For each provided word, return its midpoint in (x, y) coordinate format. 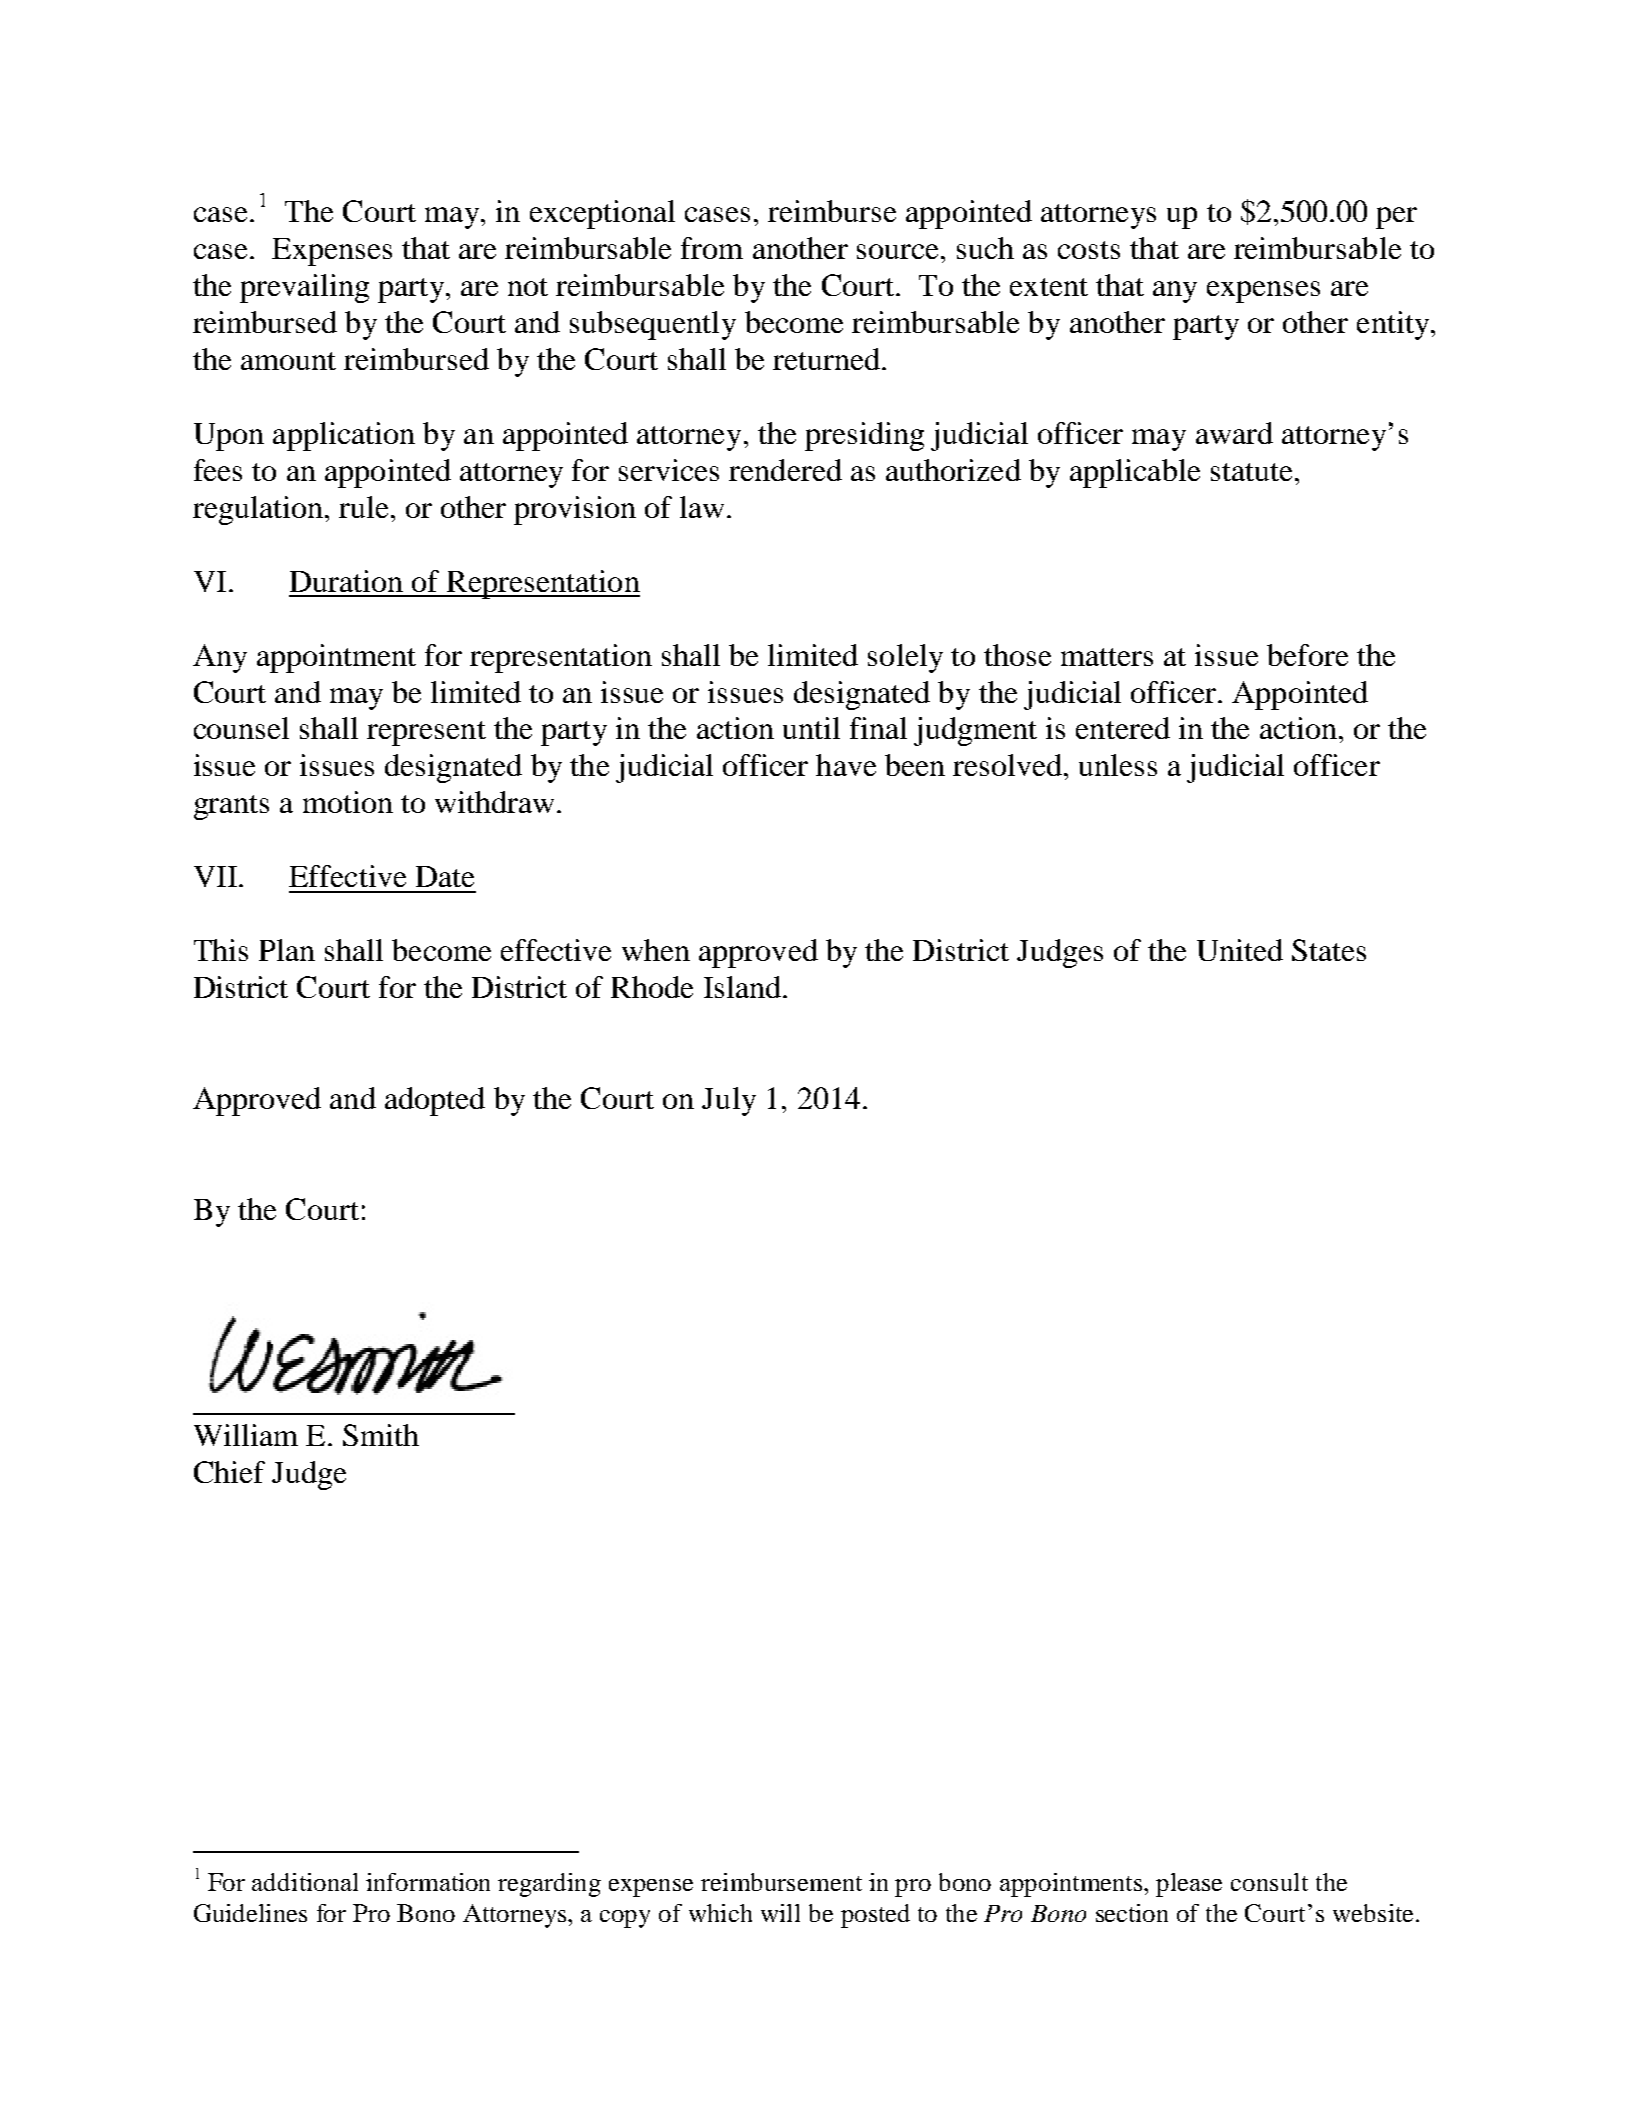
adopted (435, 1101)
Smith (381, 1435)
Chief (229, 1472)
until (811, 728)
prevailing (304, 288)
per (1396, 218)
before (1307, 655)
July (729, 1101)
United (1240, 950)
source (899, 251)
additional (305, 1882)
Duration (346, 581)
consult (1269, 1882)
